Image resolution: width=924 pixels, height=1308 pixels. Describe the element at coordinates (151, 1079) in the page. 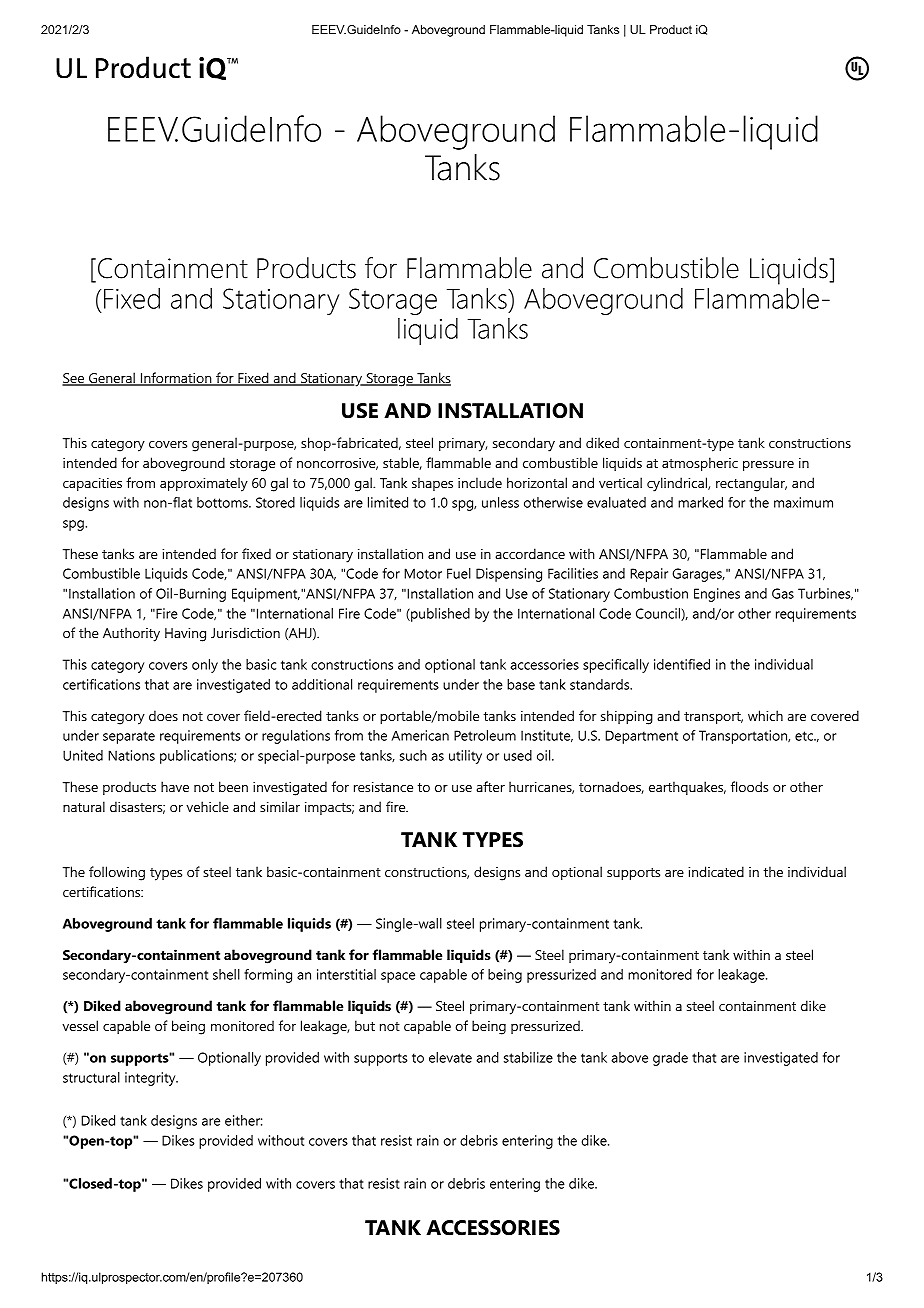

I see `integrity` at that location.
